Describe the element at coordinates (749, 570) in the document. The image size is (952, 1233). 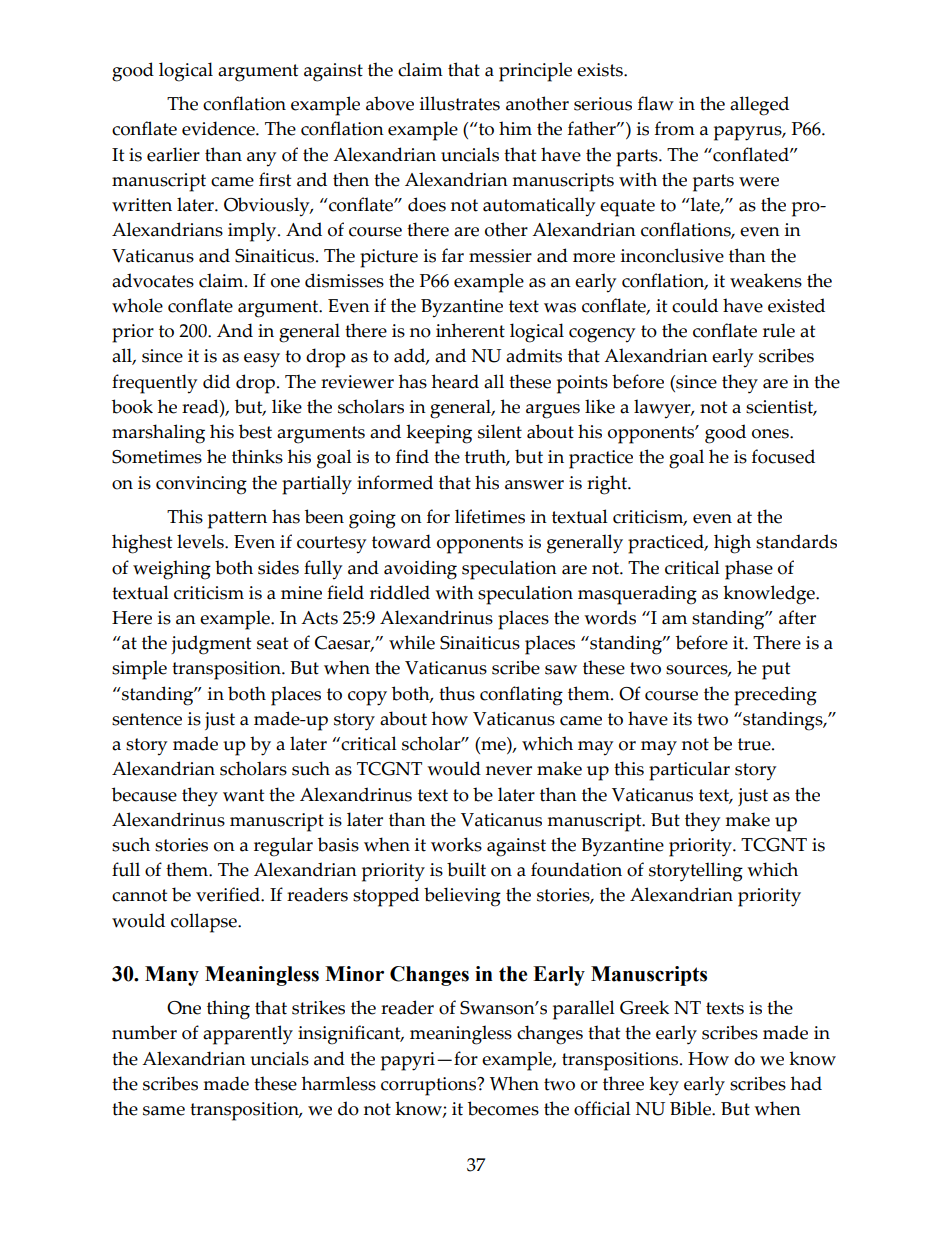
I see `phase` at that location.
